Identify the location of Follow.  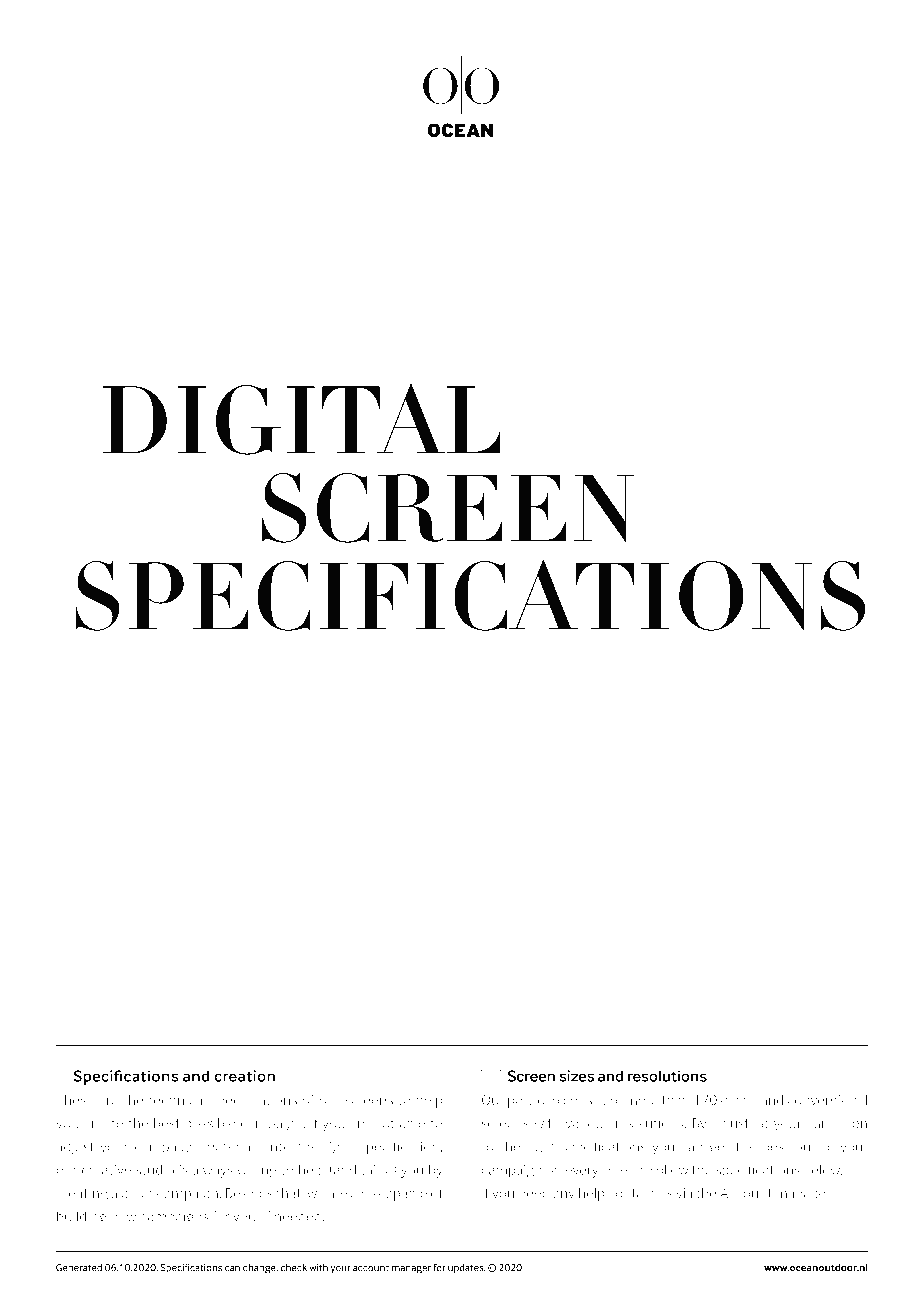
(669, 1169).
